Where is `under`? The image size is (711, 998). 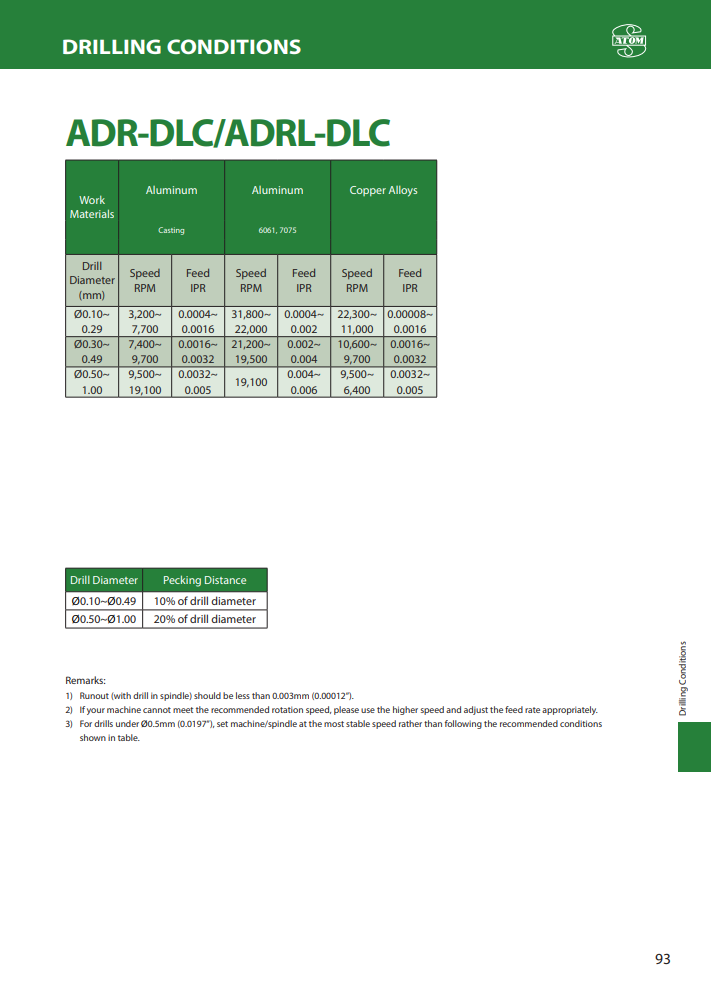 under is located at coordinates (127, 723).
